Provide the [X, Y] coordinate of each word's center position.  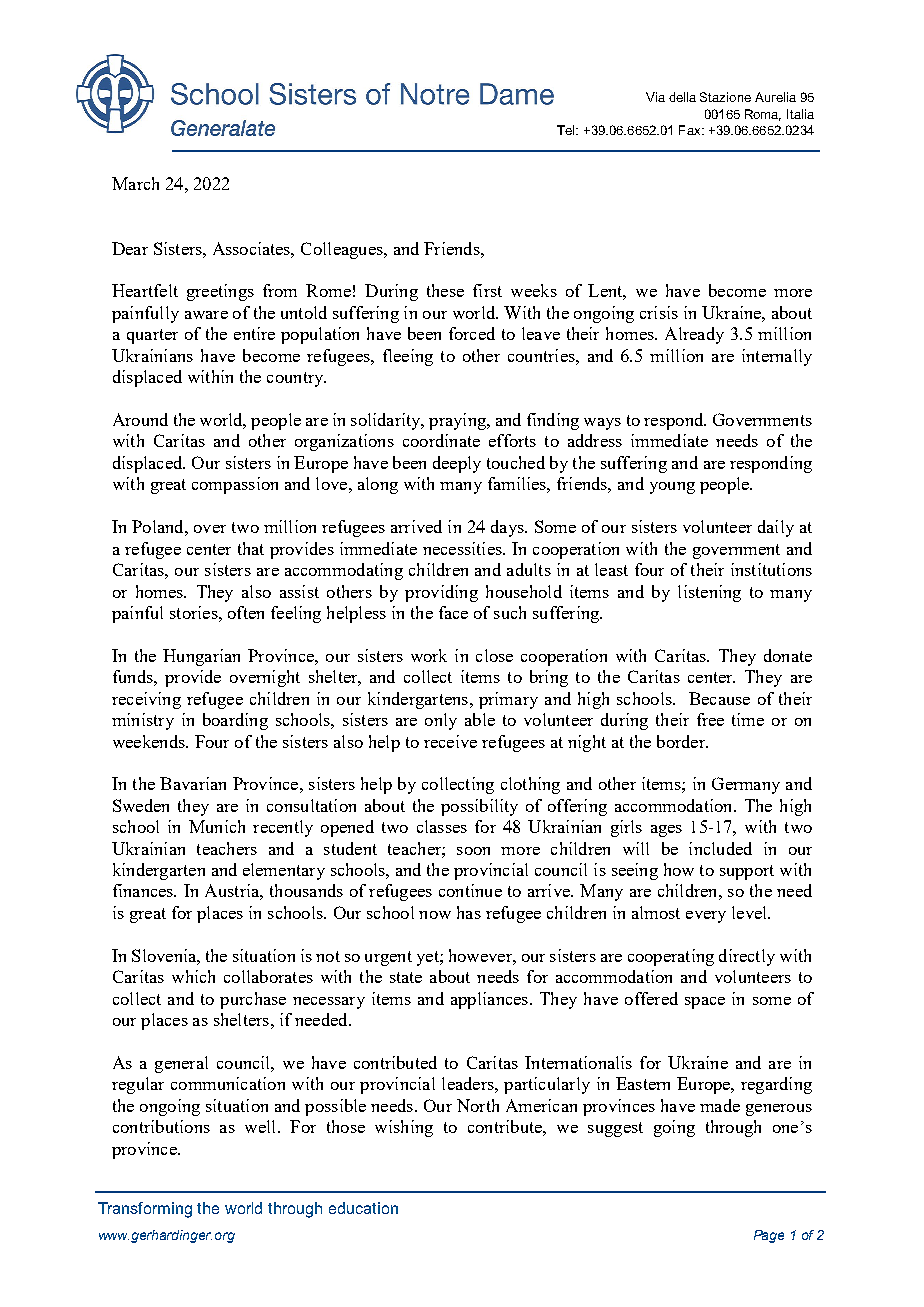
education [363, 1208]
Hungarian [201, 657]
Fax [691, 130]
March [135, 183]
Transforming [145, 1210]
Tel [567, 130]
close [494, 655]
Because [719, 698]
